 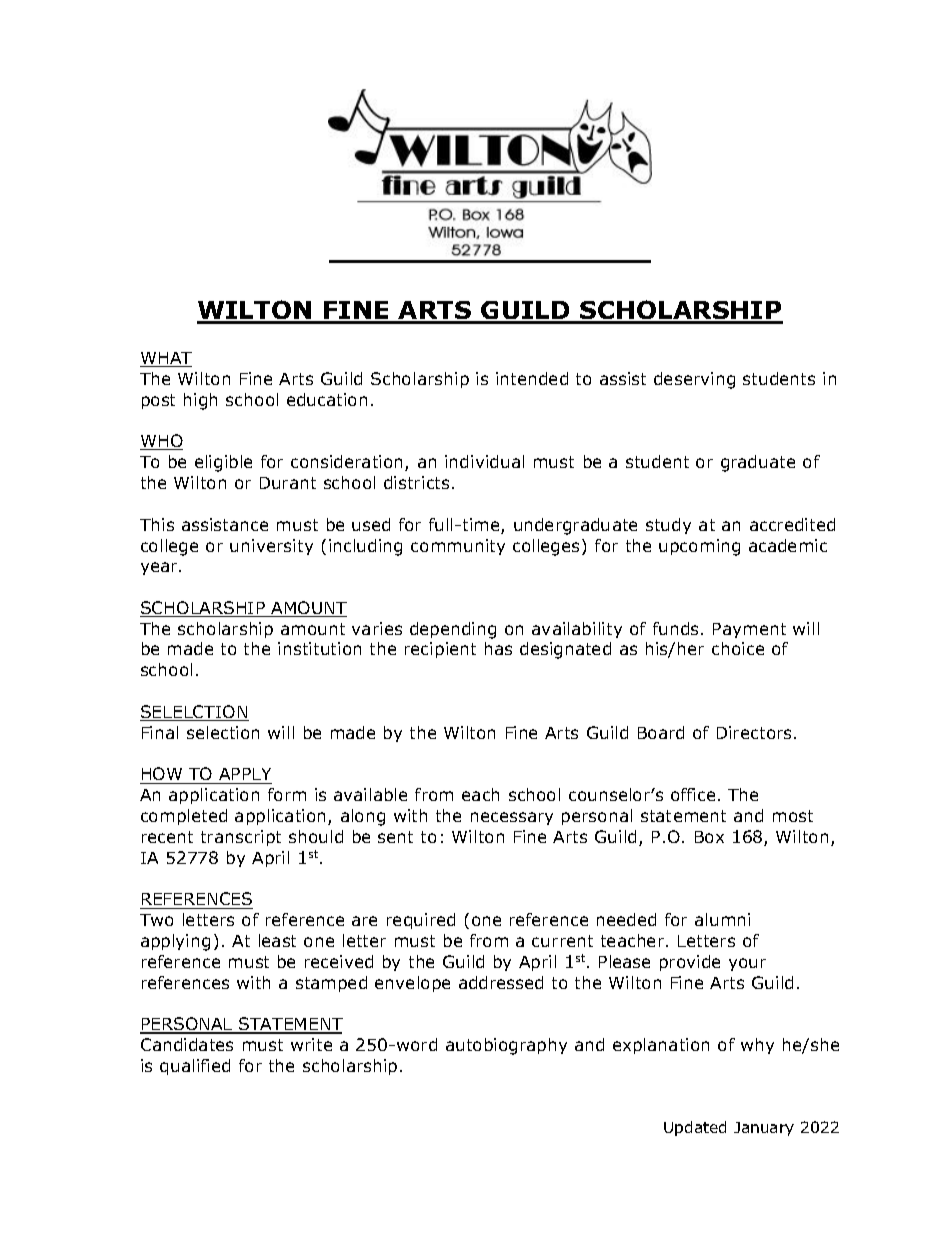 I want to click on necessary, so click(x=512, y=818).
